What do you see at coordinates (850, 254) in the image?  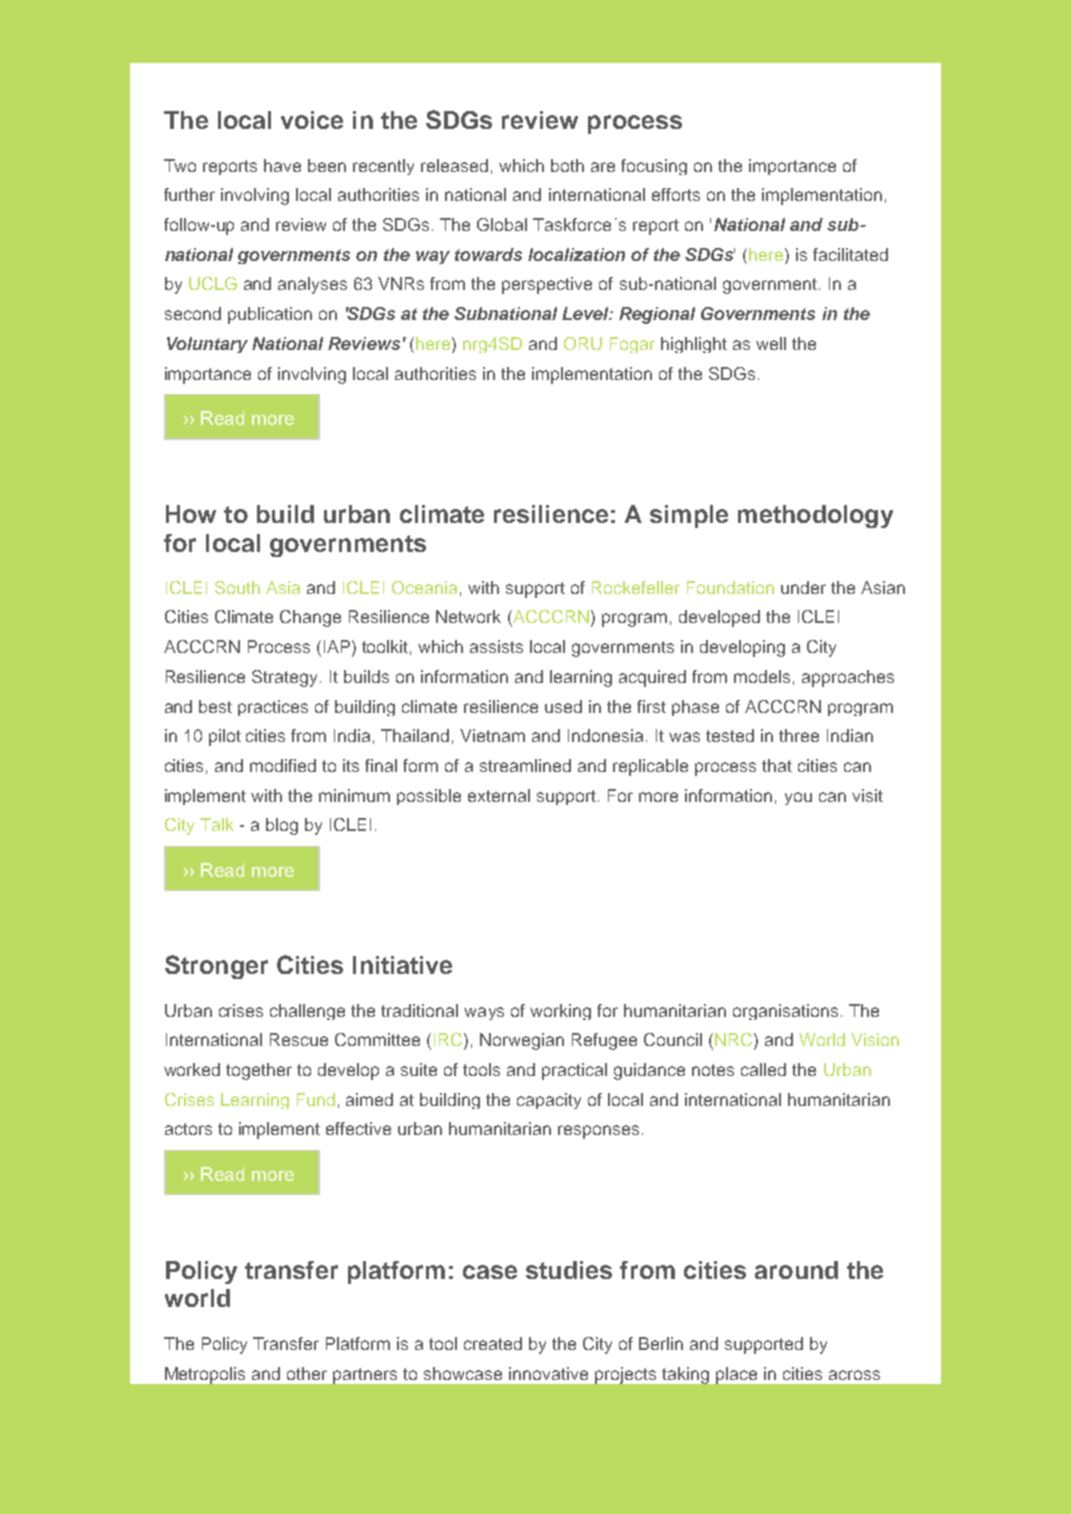 I see `facilitated` at bounding box center [850, 254].
